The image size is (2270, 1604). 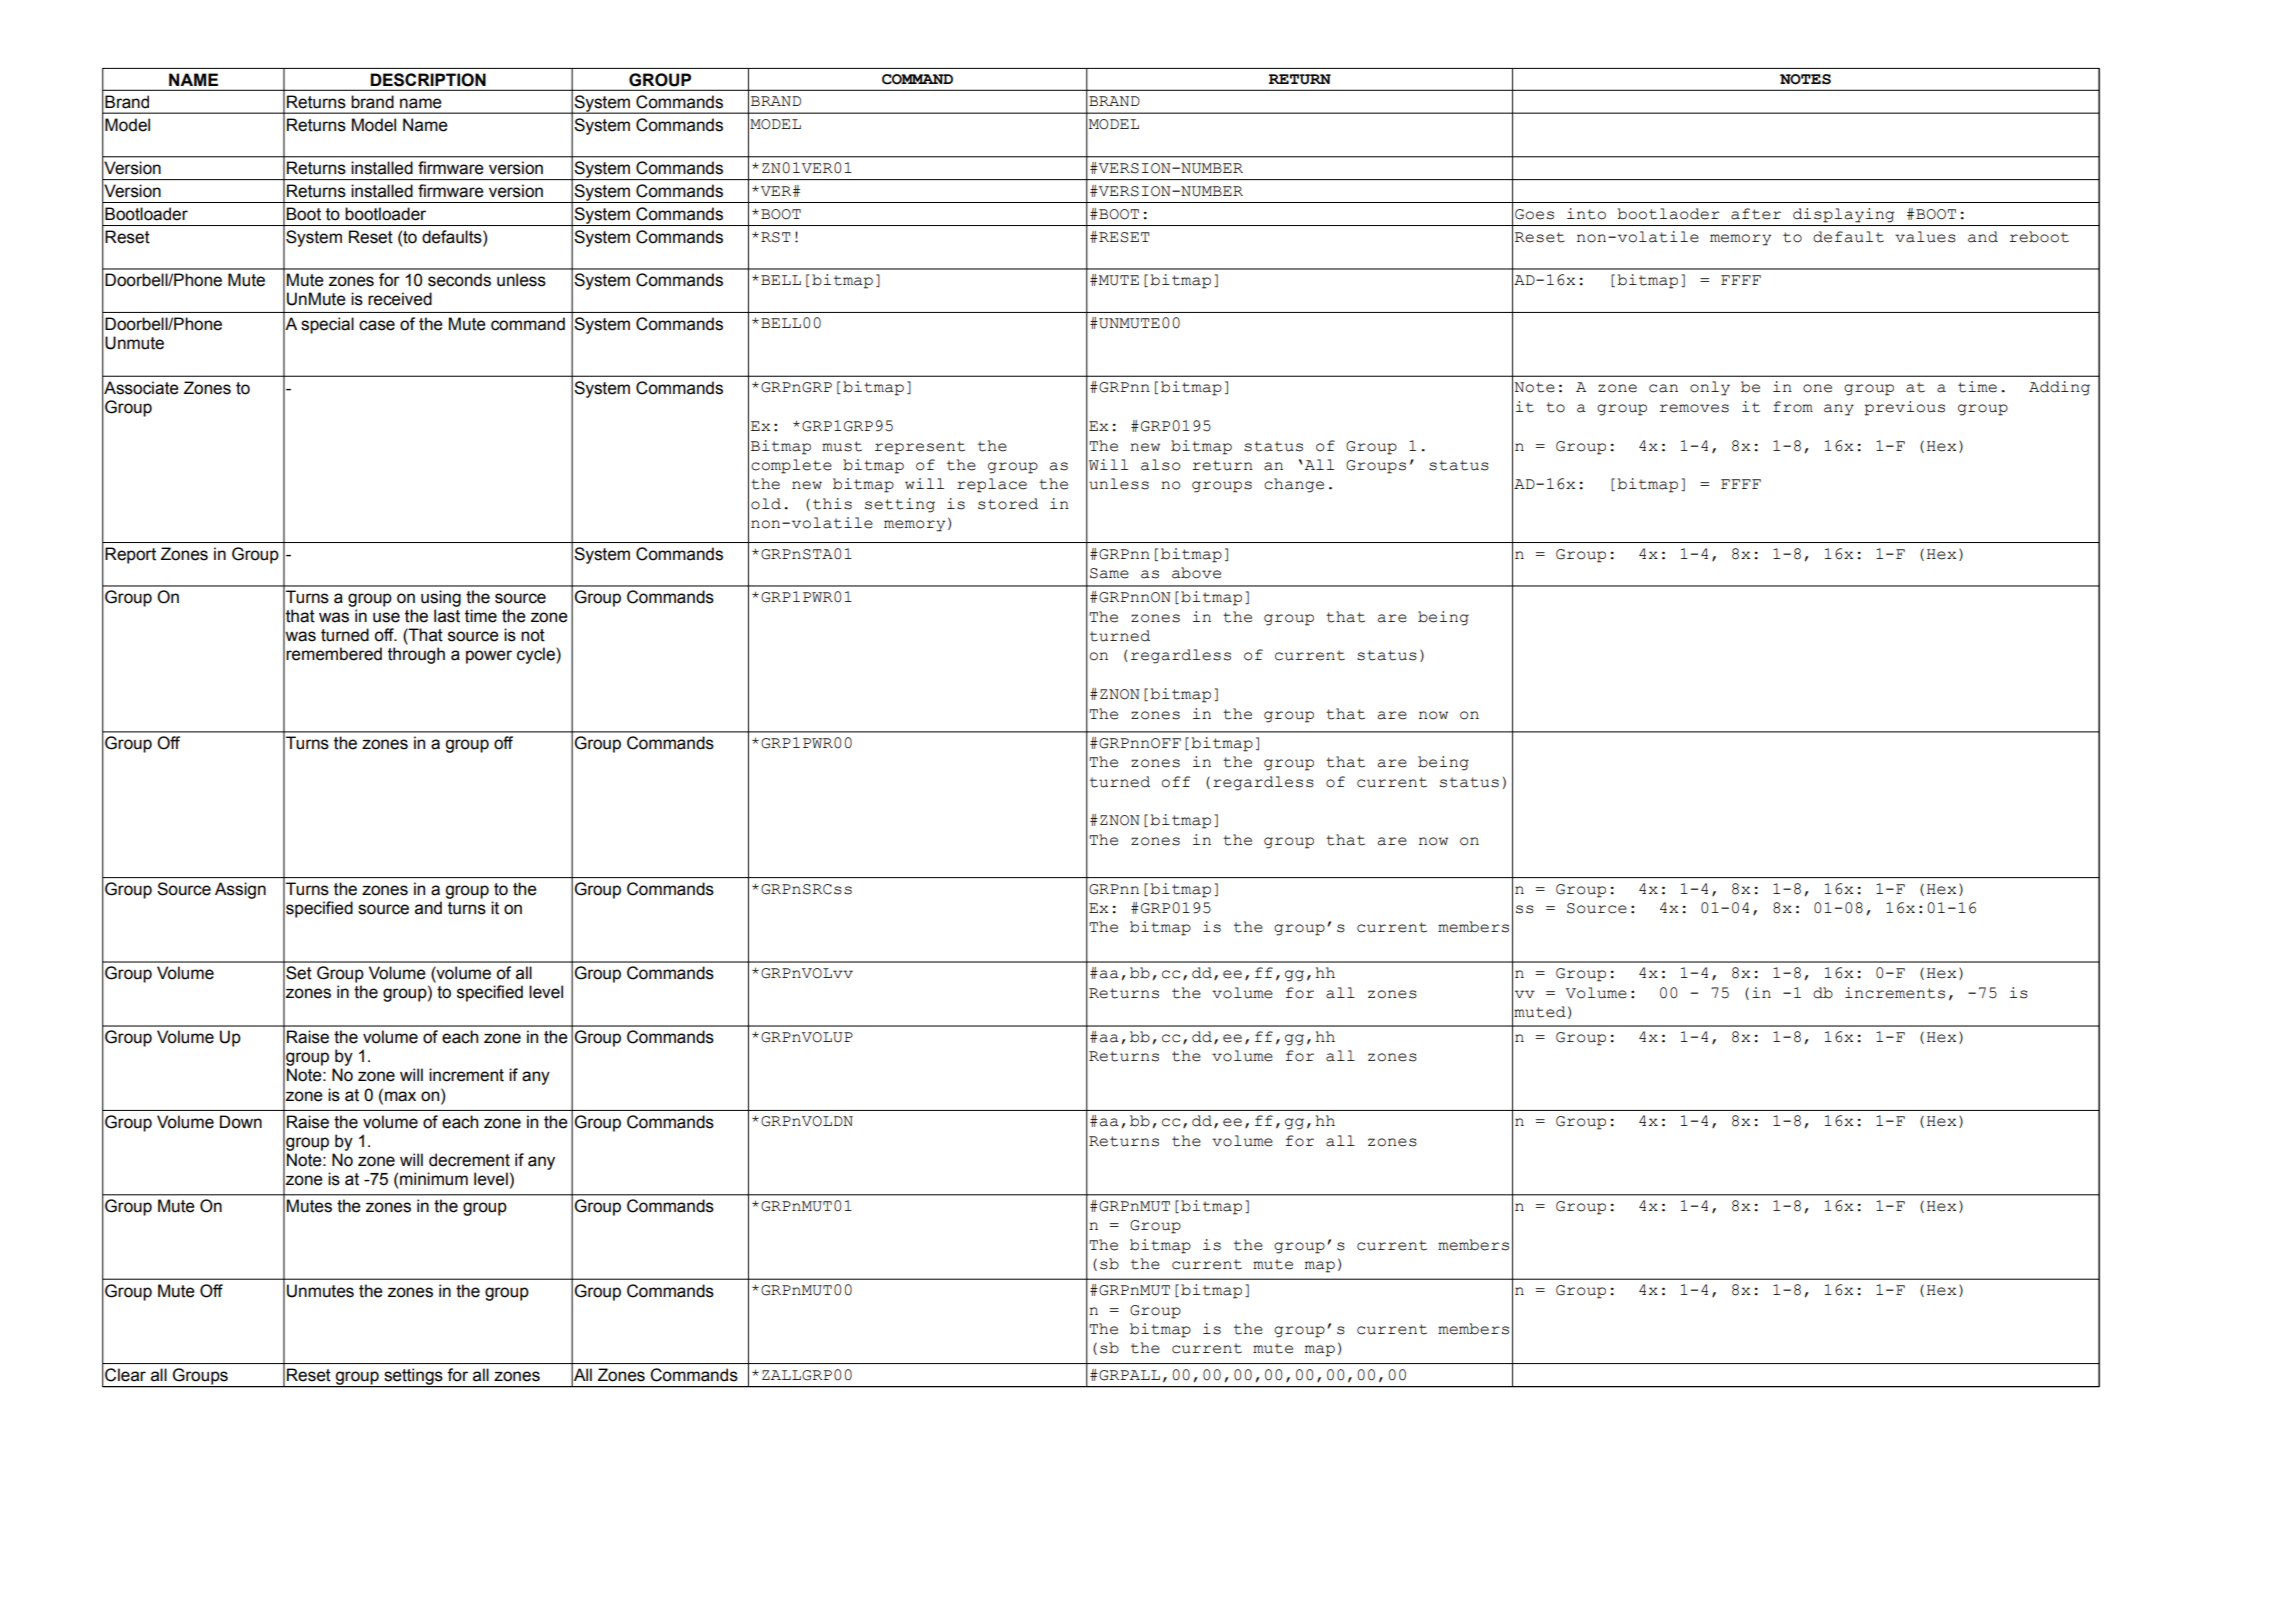 I want to click on above, so click(x=1196, y=573).
